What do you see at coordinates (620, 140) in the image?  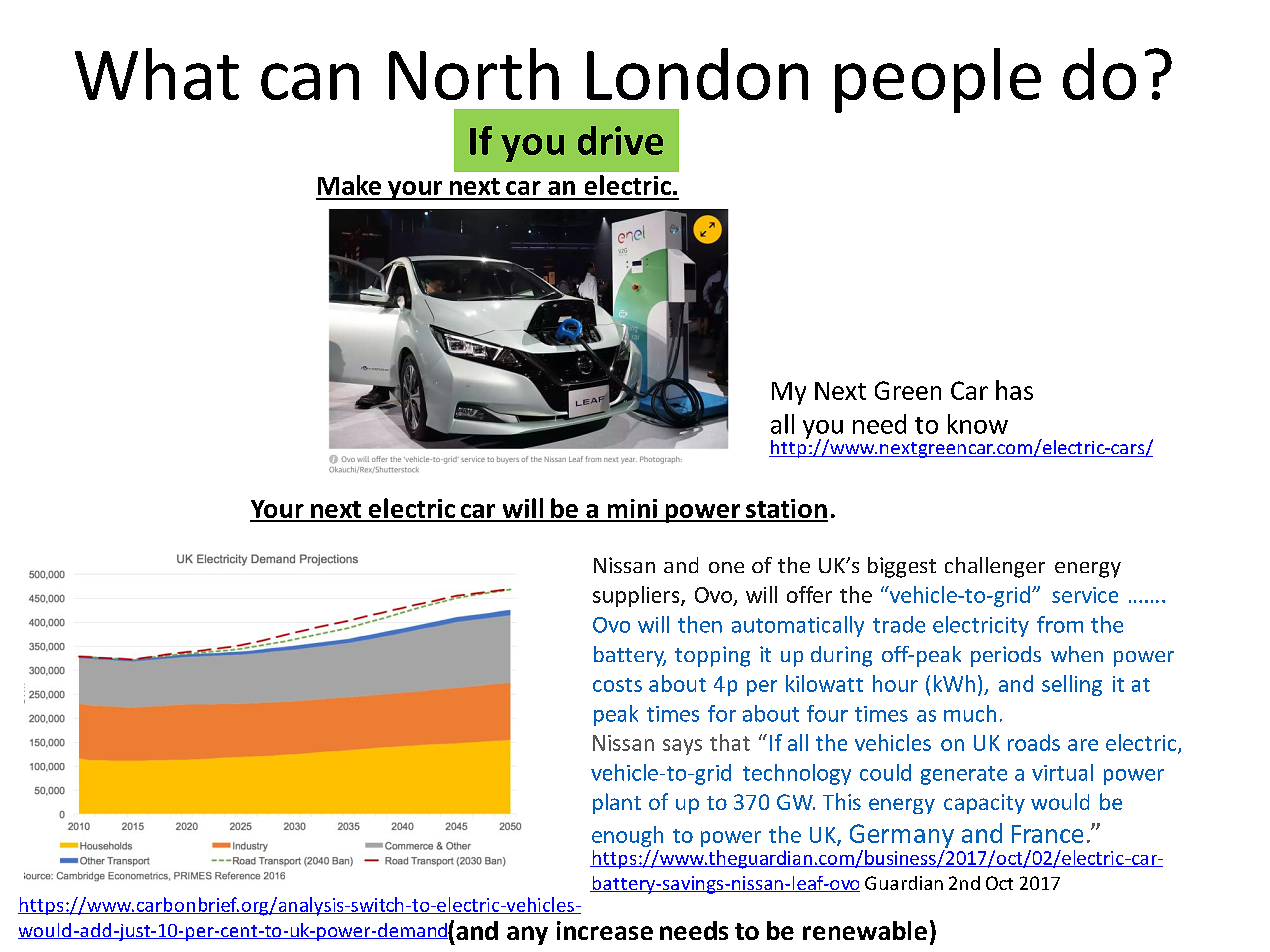 I see `drive` at bounding box center [620, 140].
